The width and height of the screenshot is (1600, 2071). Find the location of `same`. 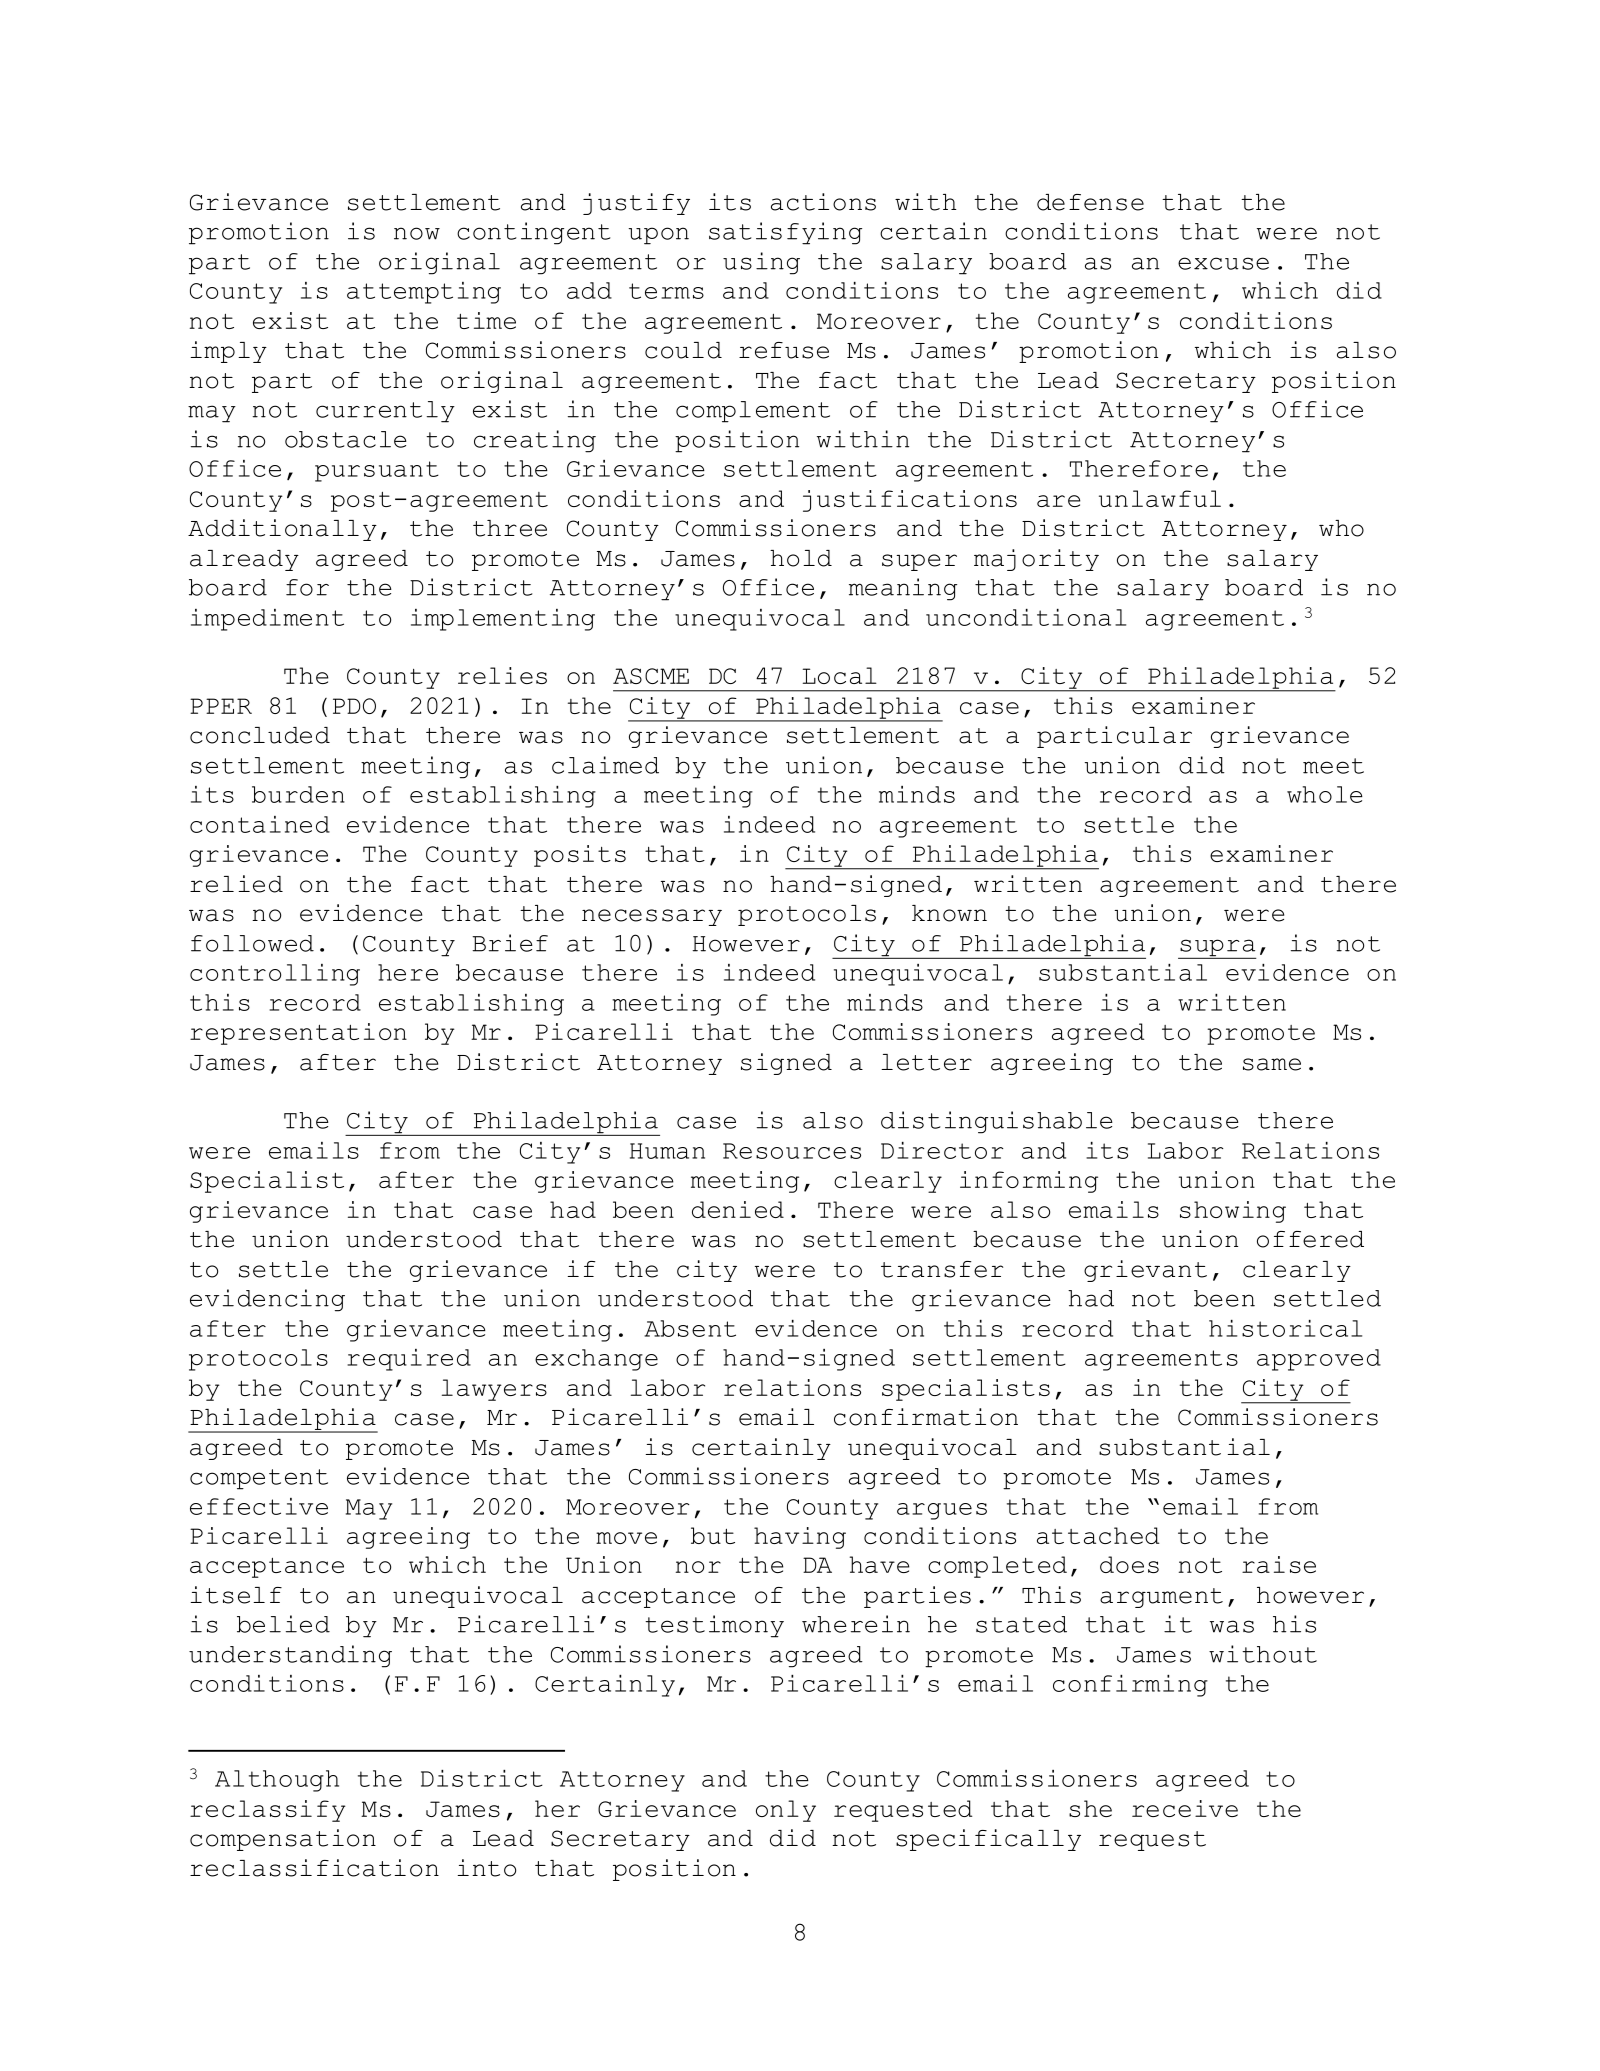

same is located at coordinates (1272, 1064).
